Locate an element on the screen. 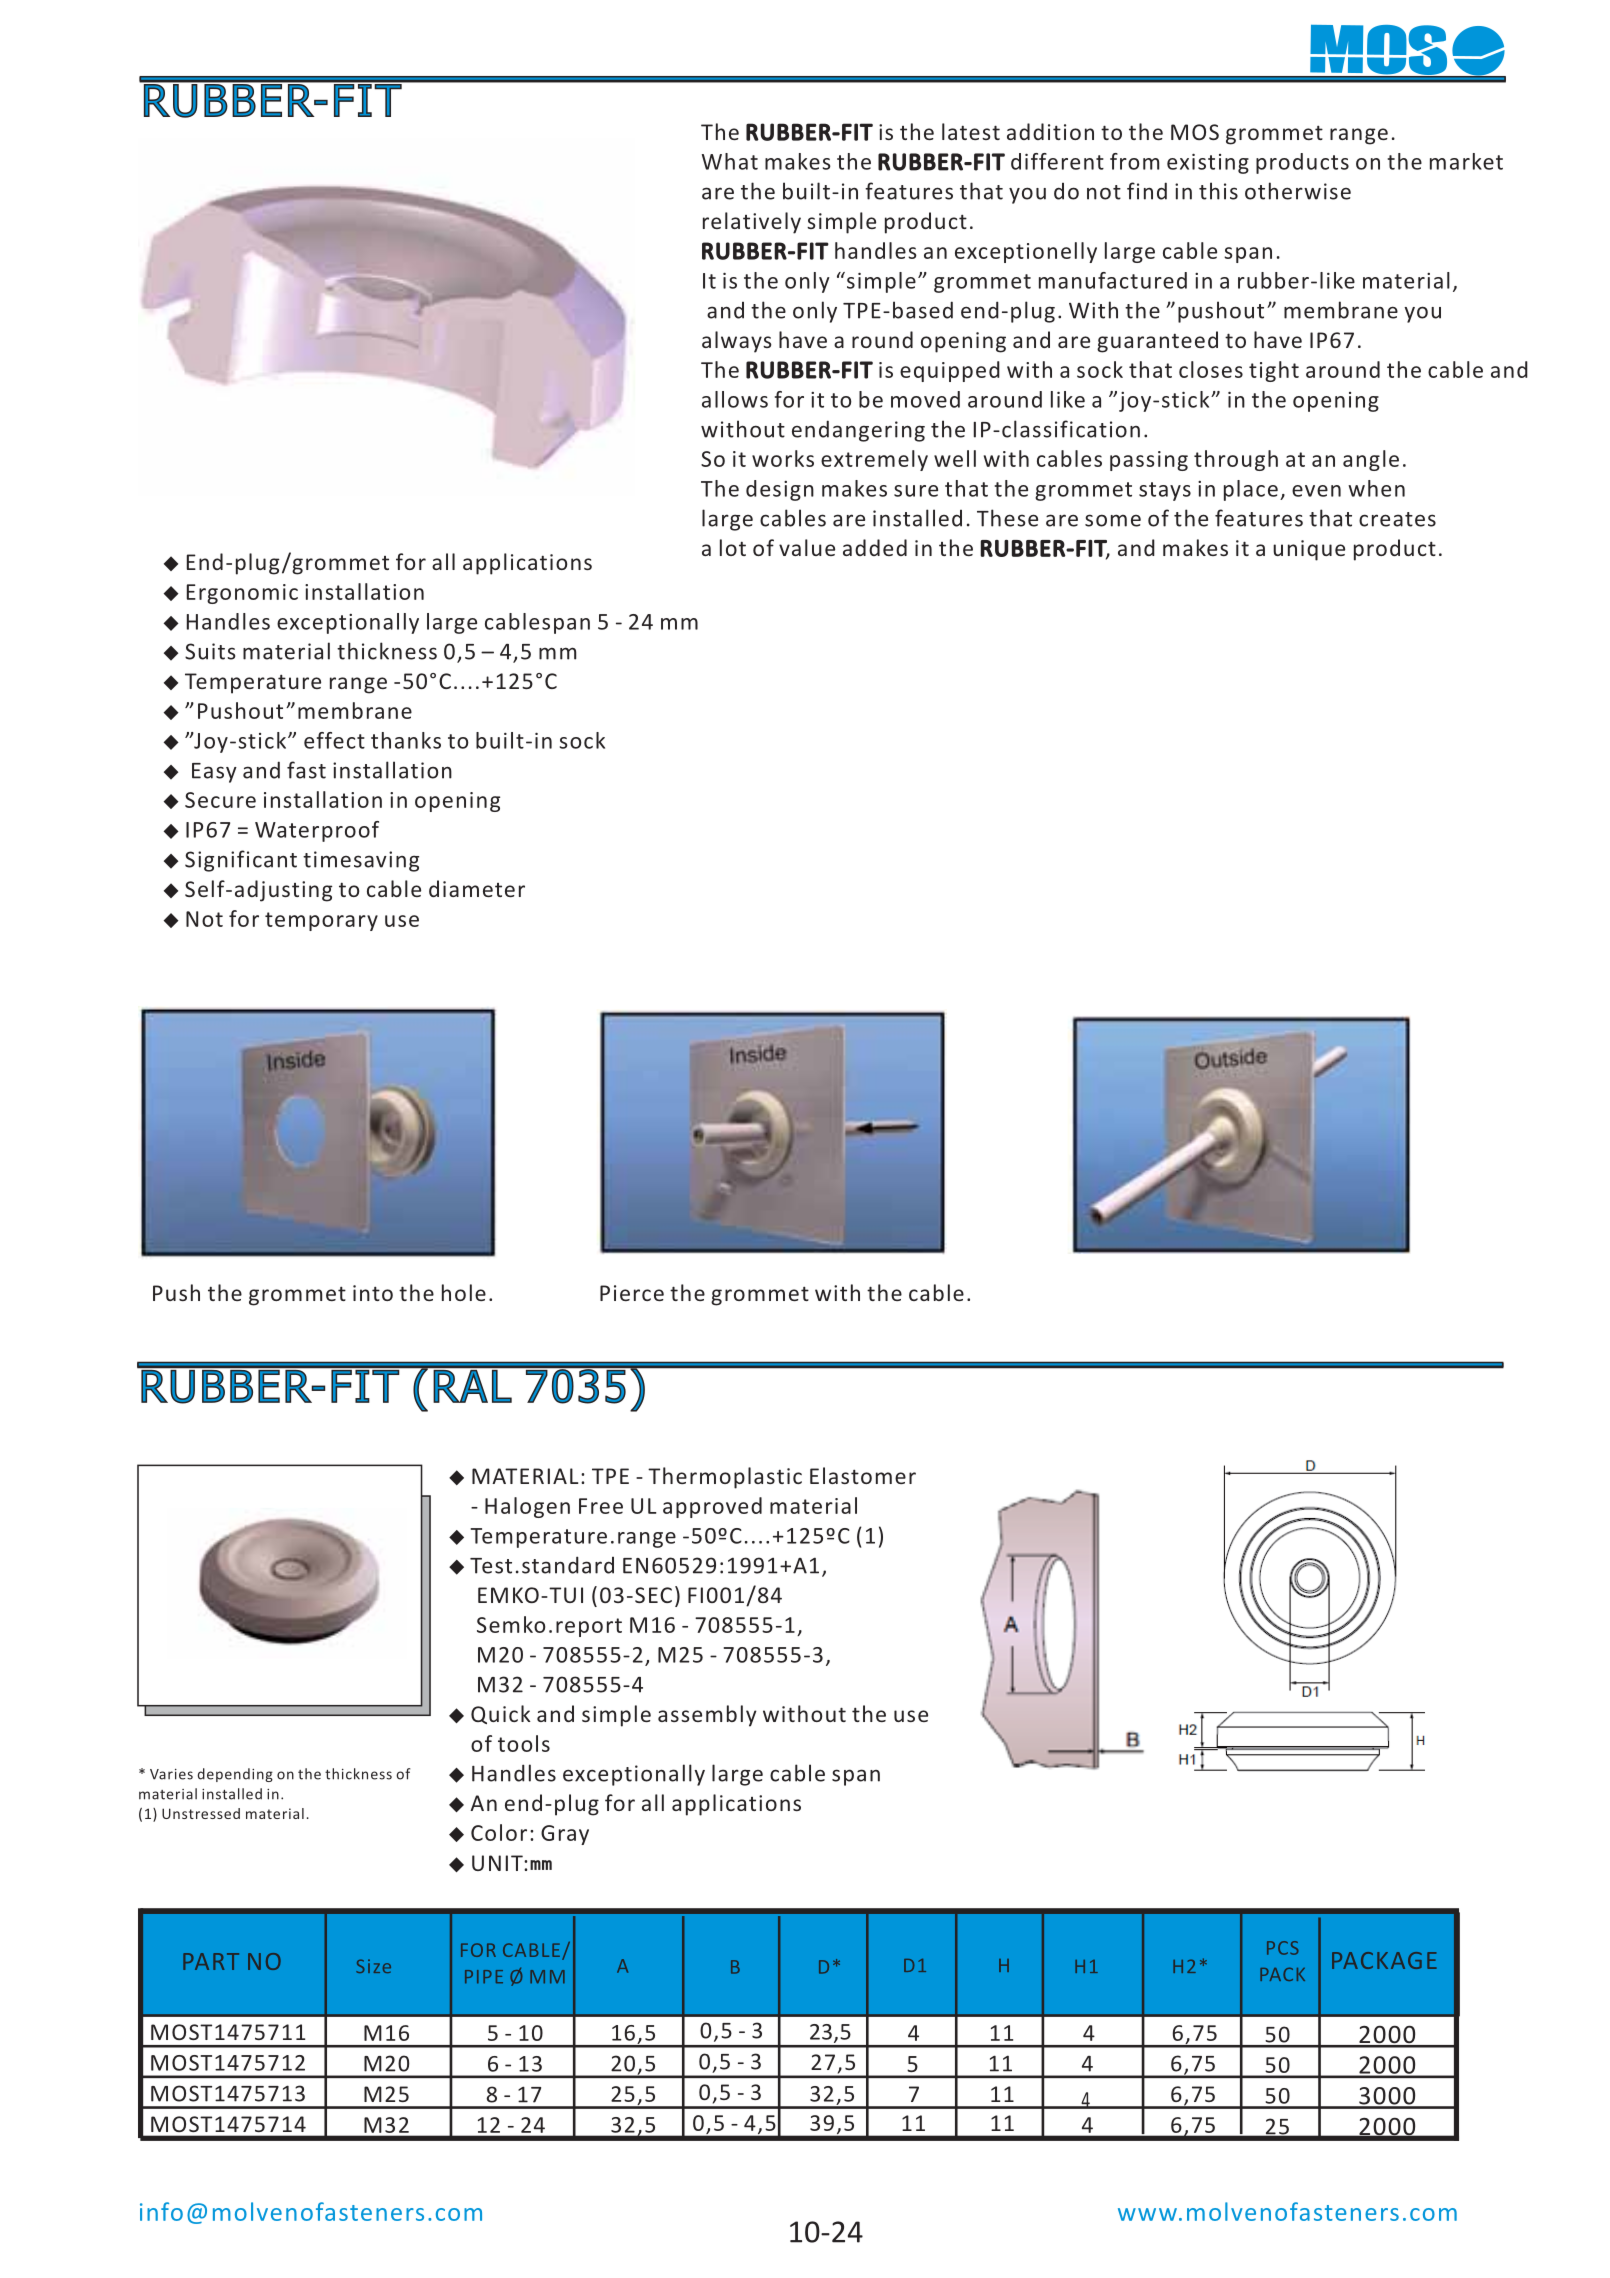  Ergonomic is located at coordinates (242, 594).
